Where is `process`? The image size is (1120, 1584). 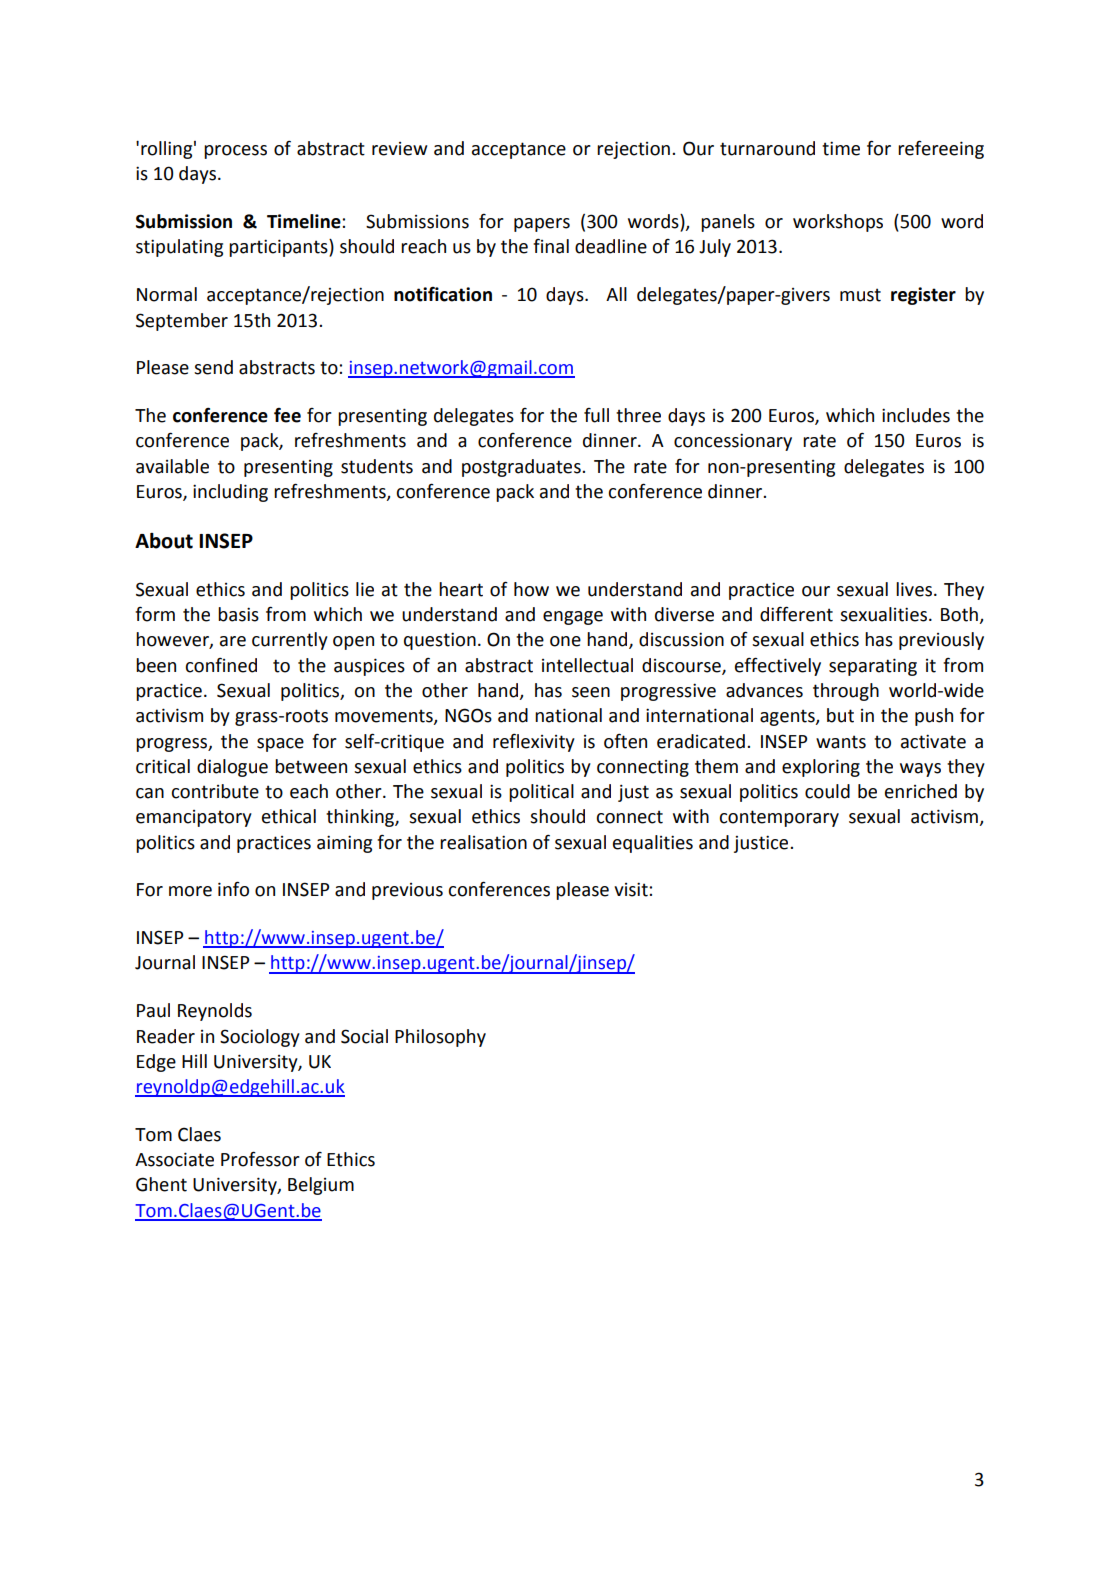
process is located at coordinates (235, 152).
